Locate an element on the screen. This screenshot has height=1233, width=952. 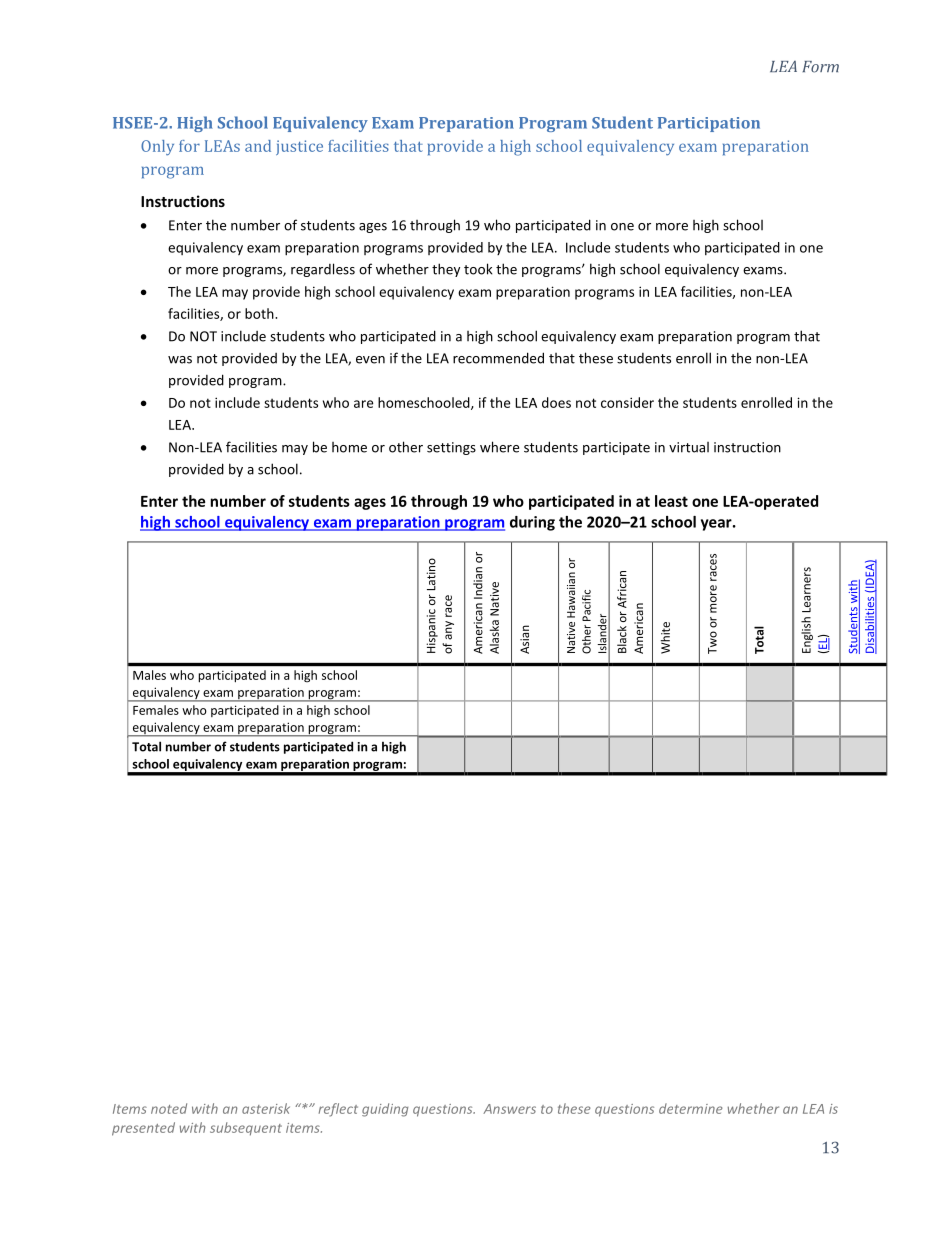
virtual is located at coordinates (689, 447).
